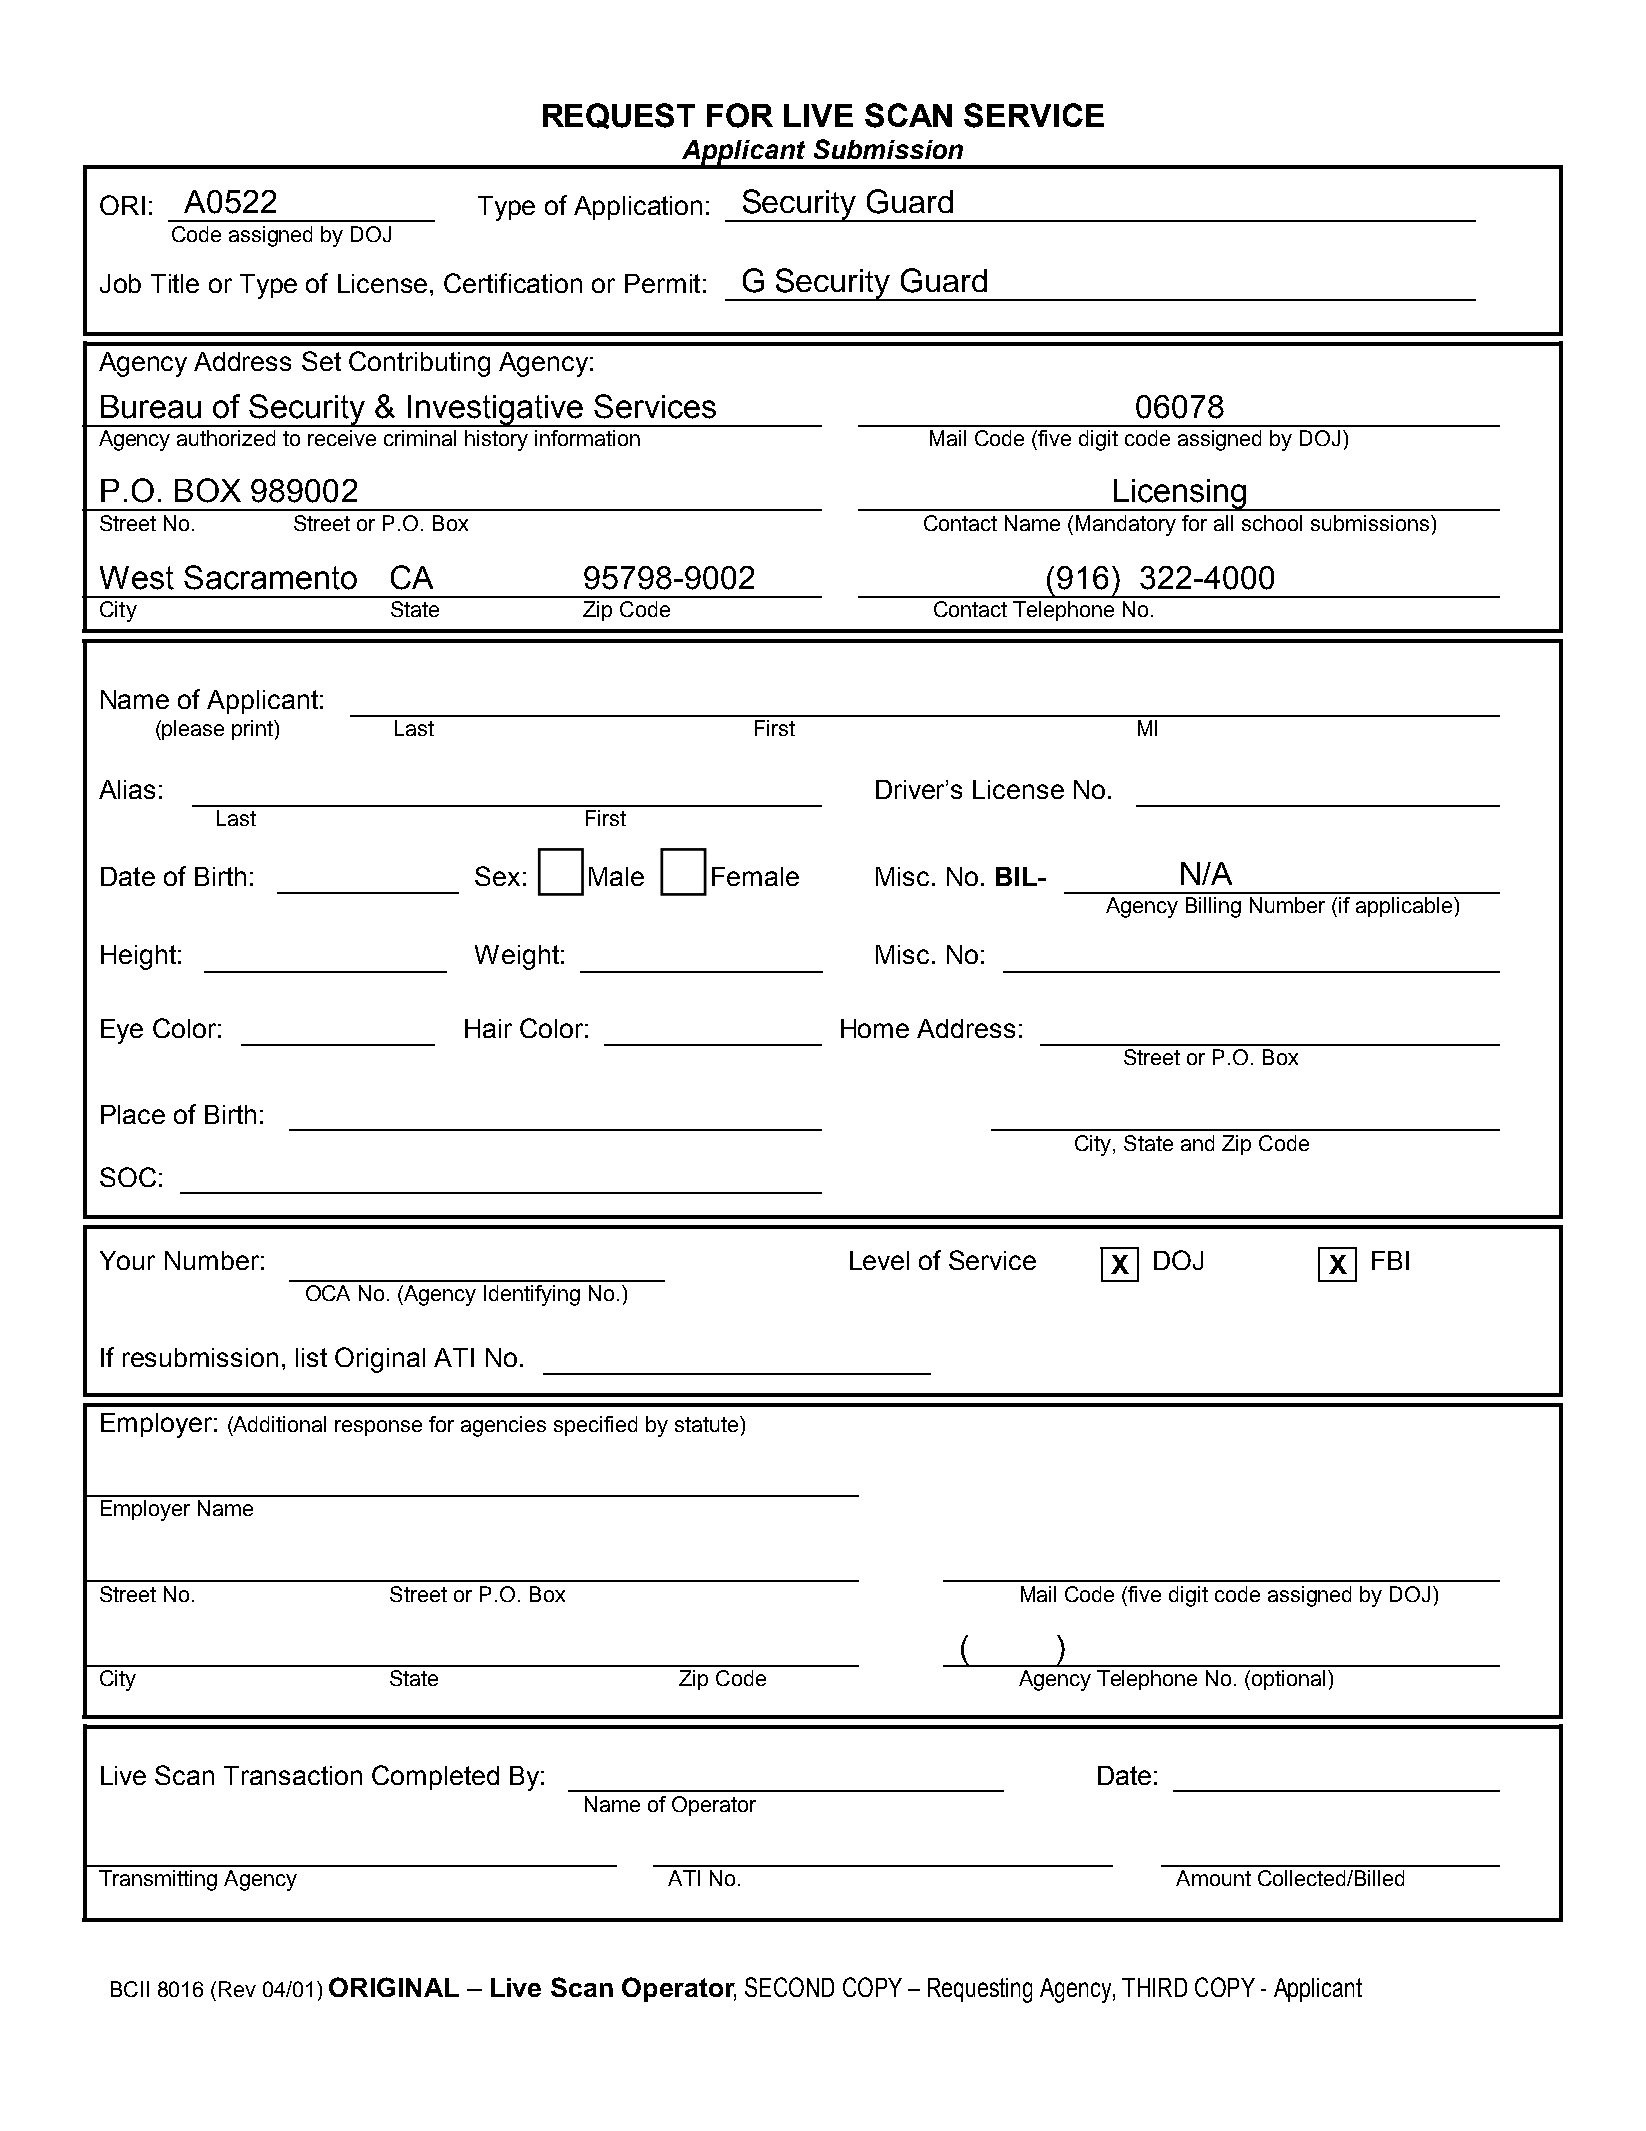 The width and height of the document is (1646, 2131). I want to click on Sex, so click(497, 876).
